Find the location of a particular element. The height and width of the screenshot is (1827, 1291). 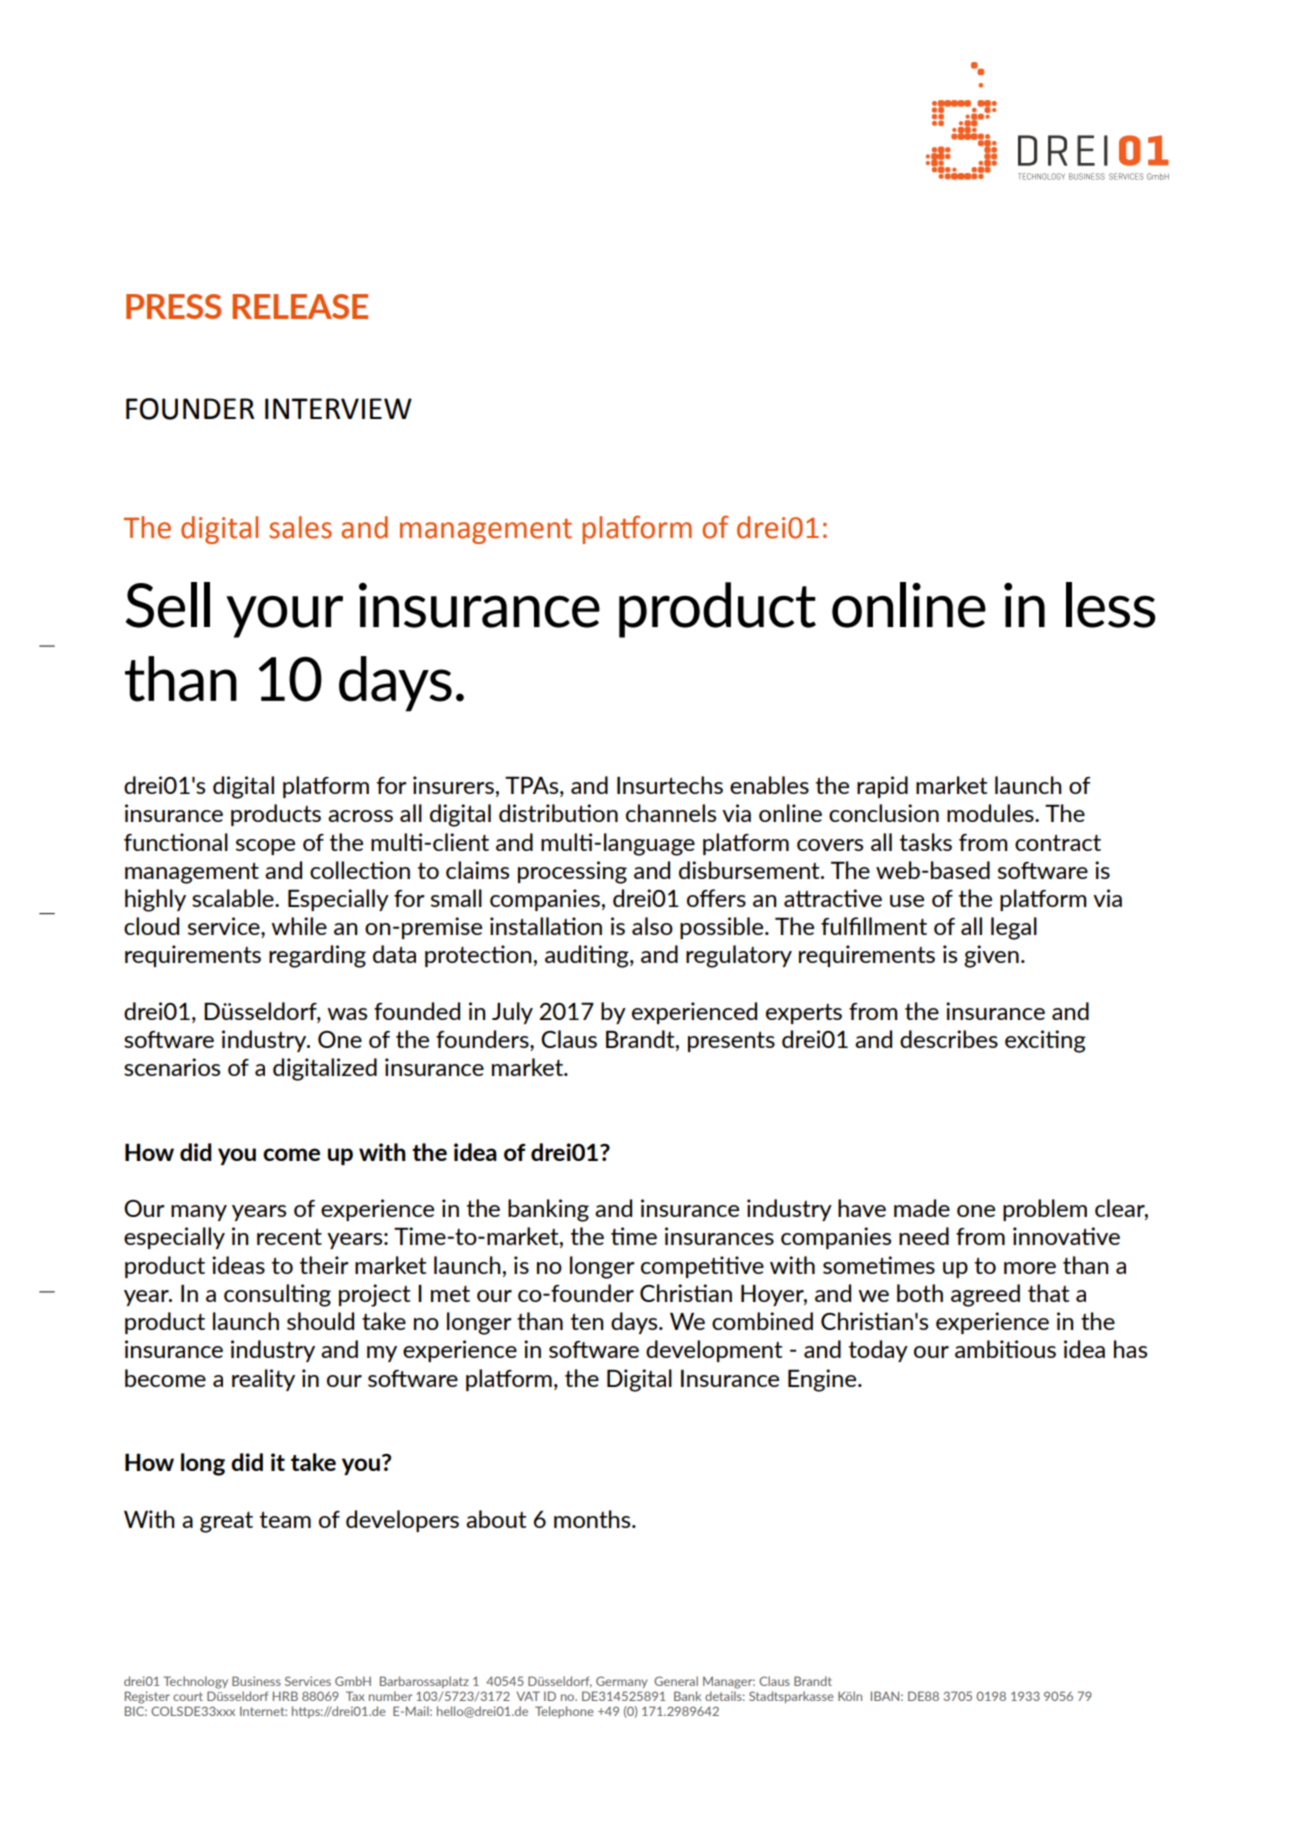

describes is located at coordinates (949, 1039).
